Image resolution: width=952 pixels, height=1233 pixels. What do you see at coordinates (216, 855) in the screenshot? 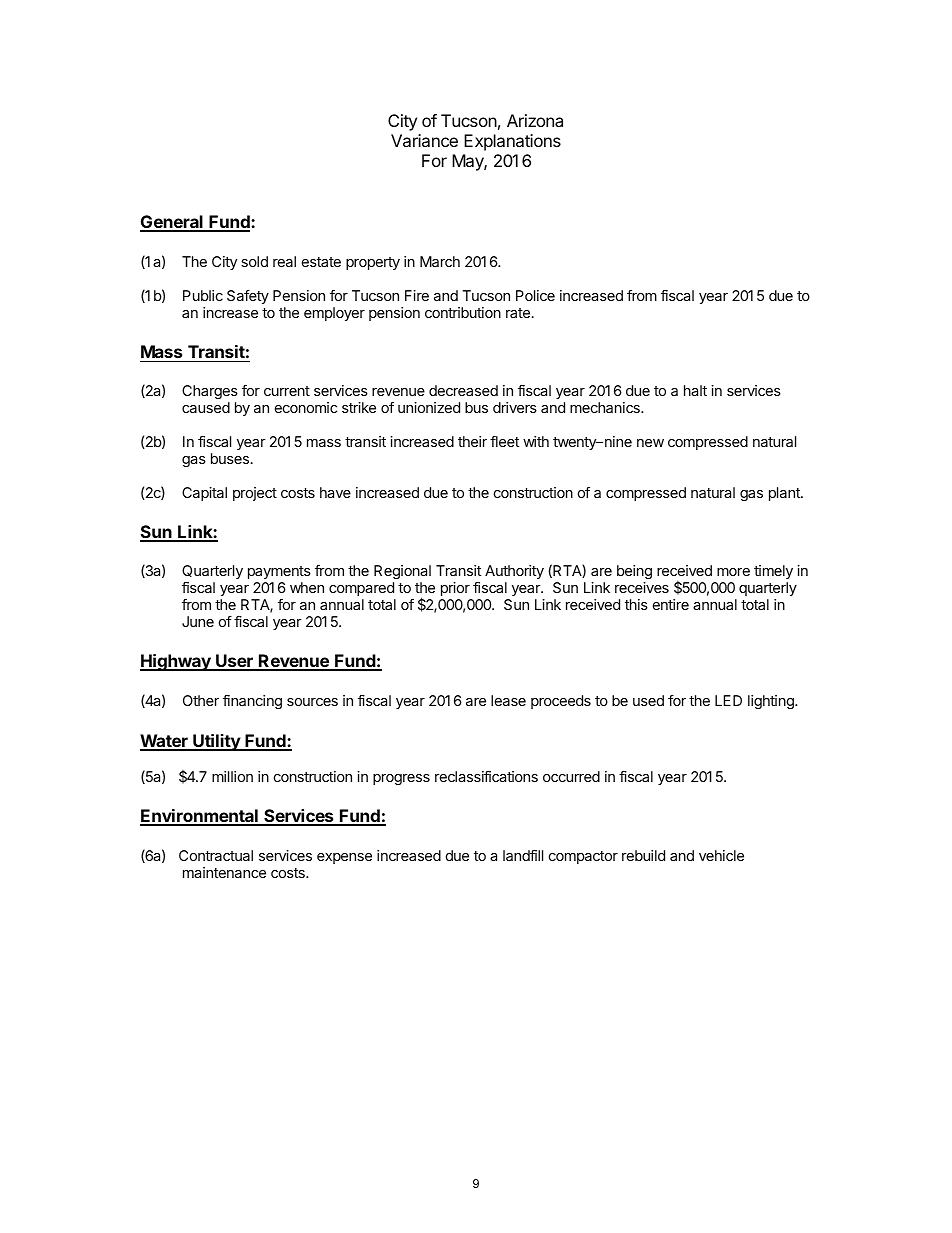
I see `Contractual` at bounding box center [216, 855].
